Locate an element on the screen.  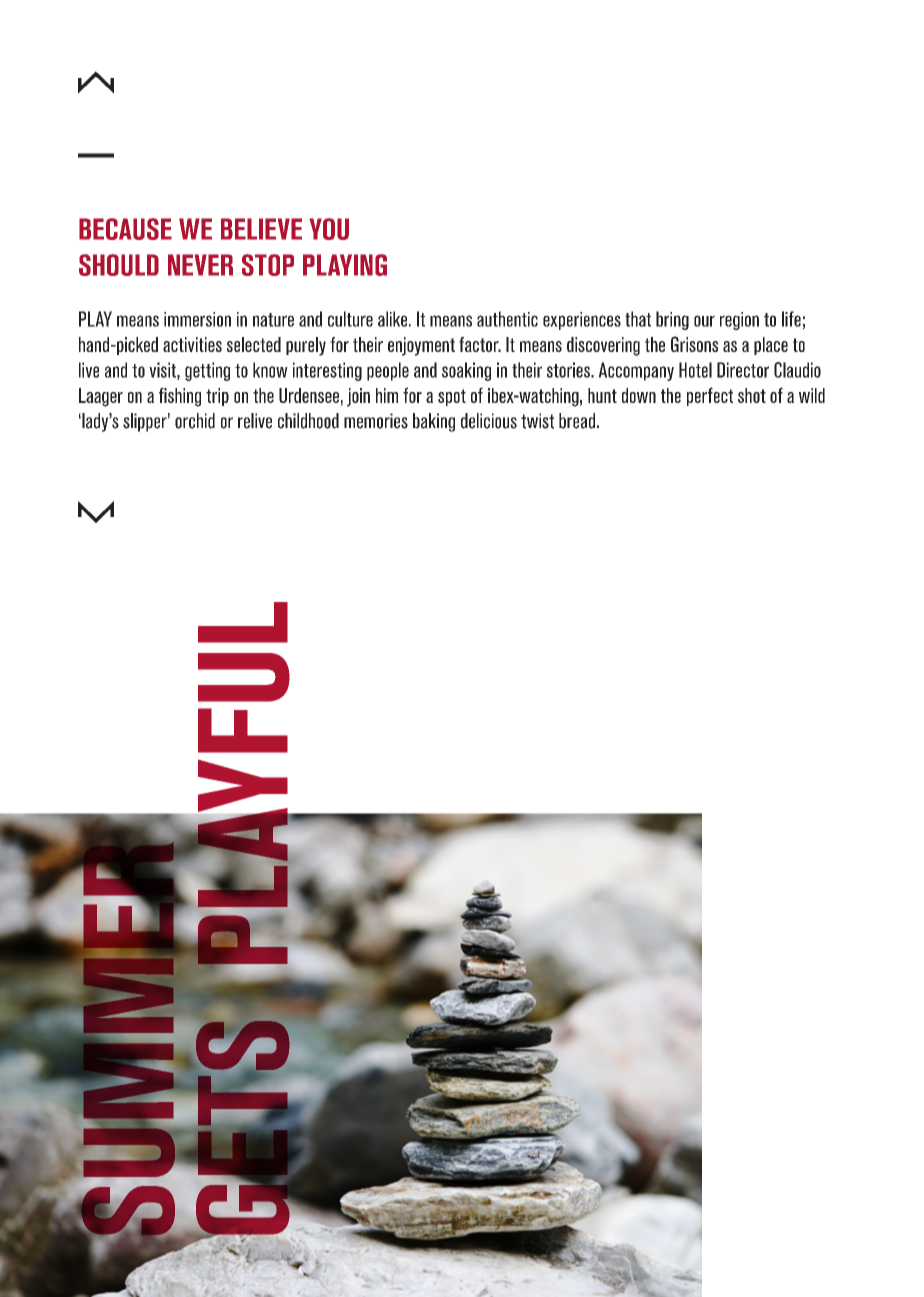
YOU is located at coordinates (329, 229).
